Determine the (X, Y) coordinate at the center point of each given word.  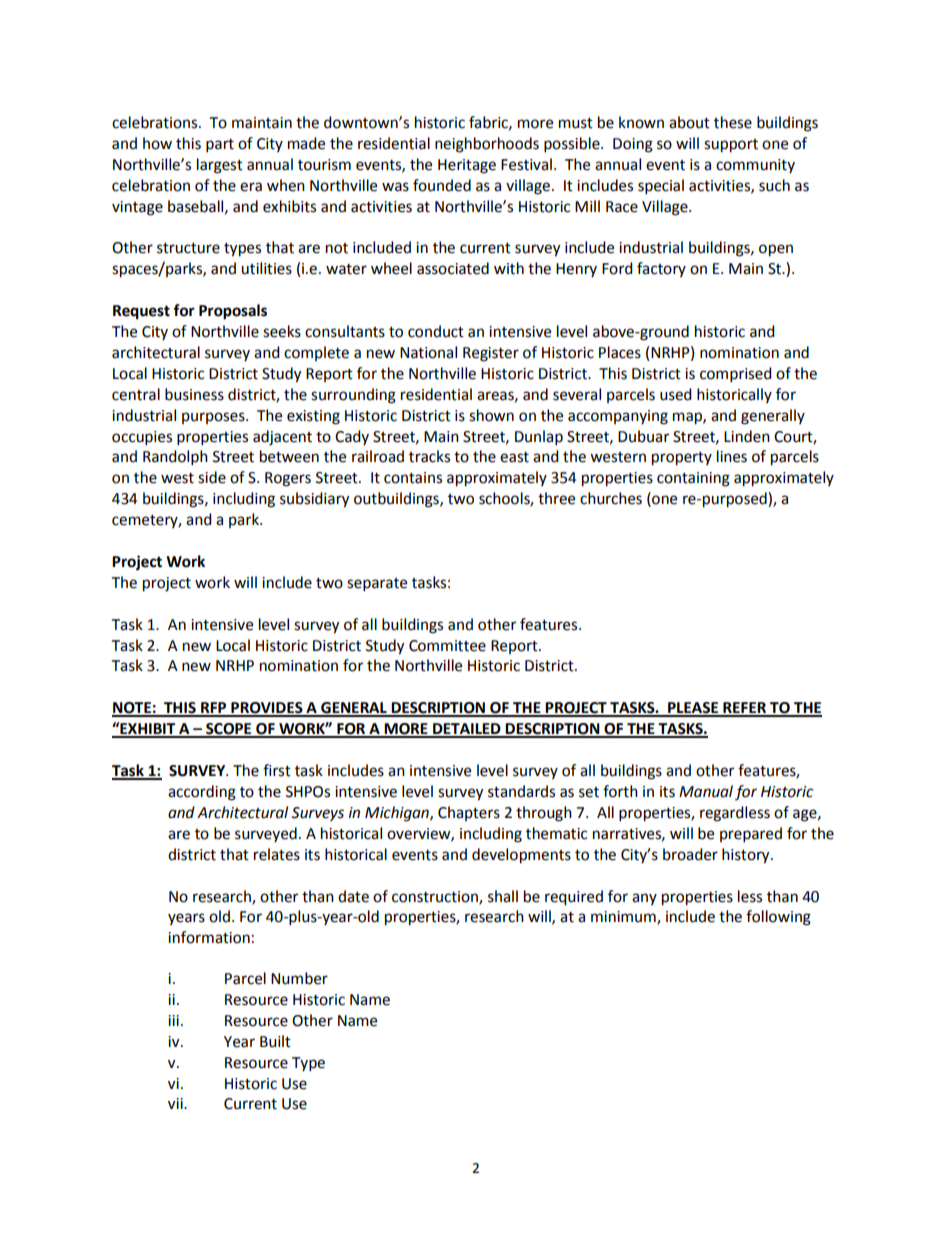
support (731, 146)
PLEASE (693, 709)
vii (176, 1103)
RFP (214, 709)
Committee (447, 646)
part (220, 146)
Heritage (467, 166)
